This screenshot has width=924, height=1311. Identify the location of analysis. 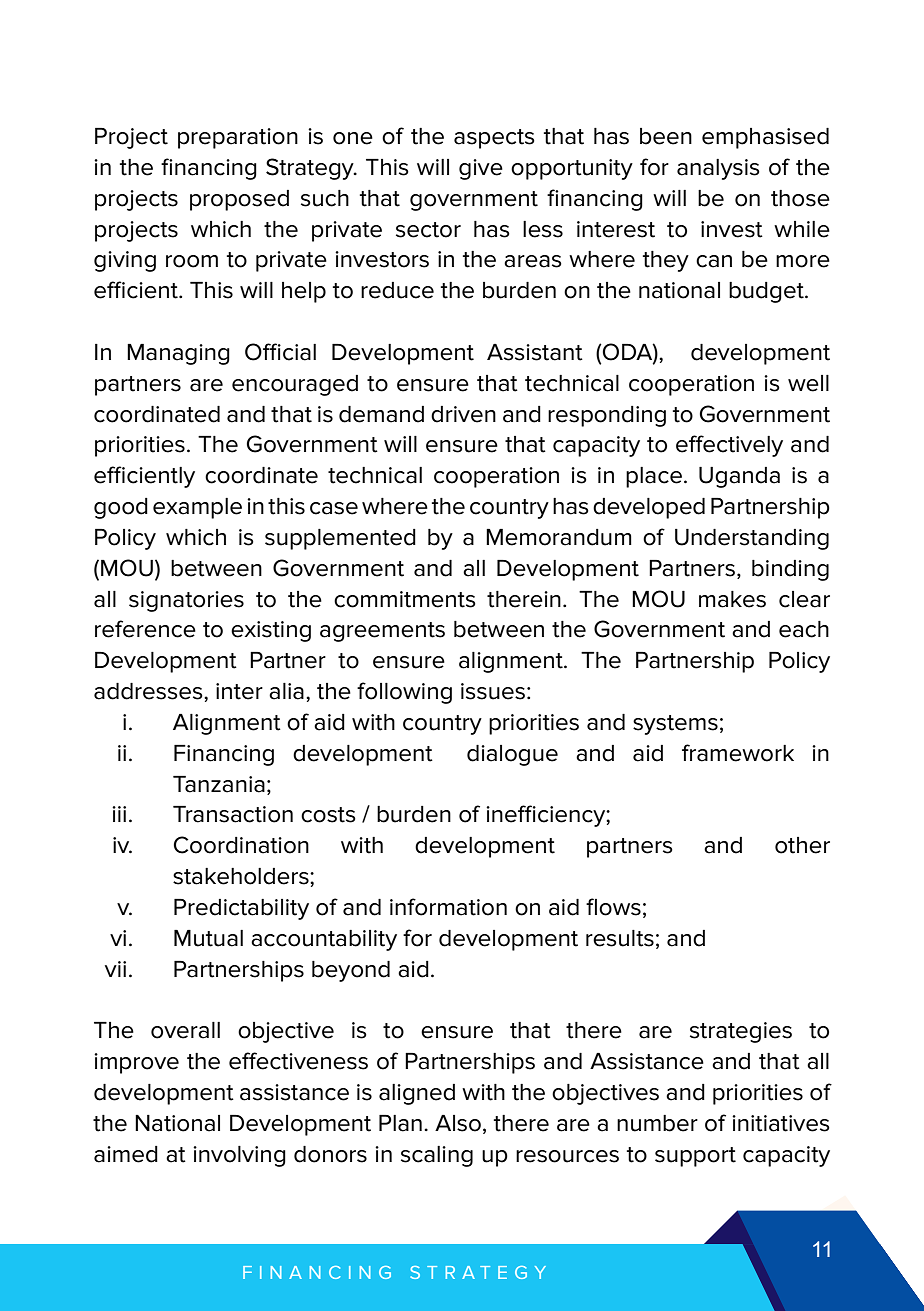
(718, 169).
